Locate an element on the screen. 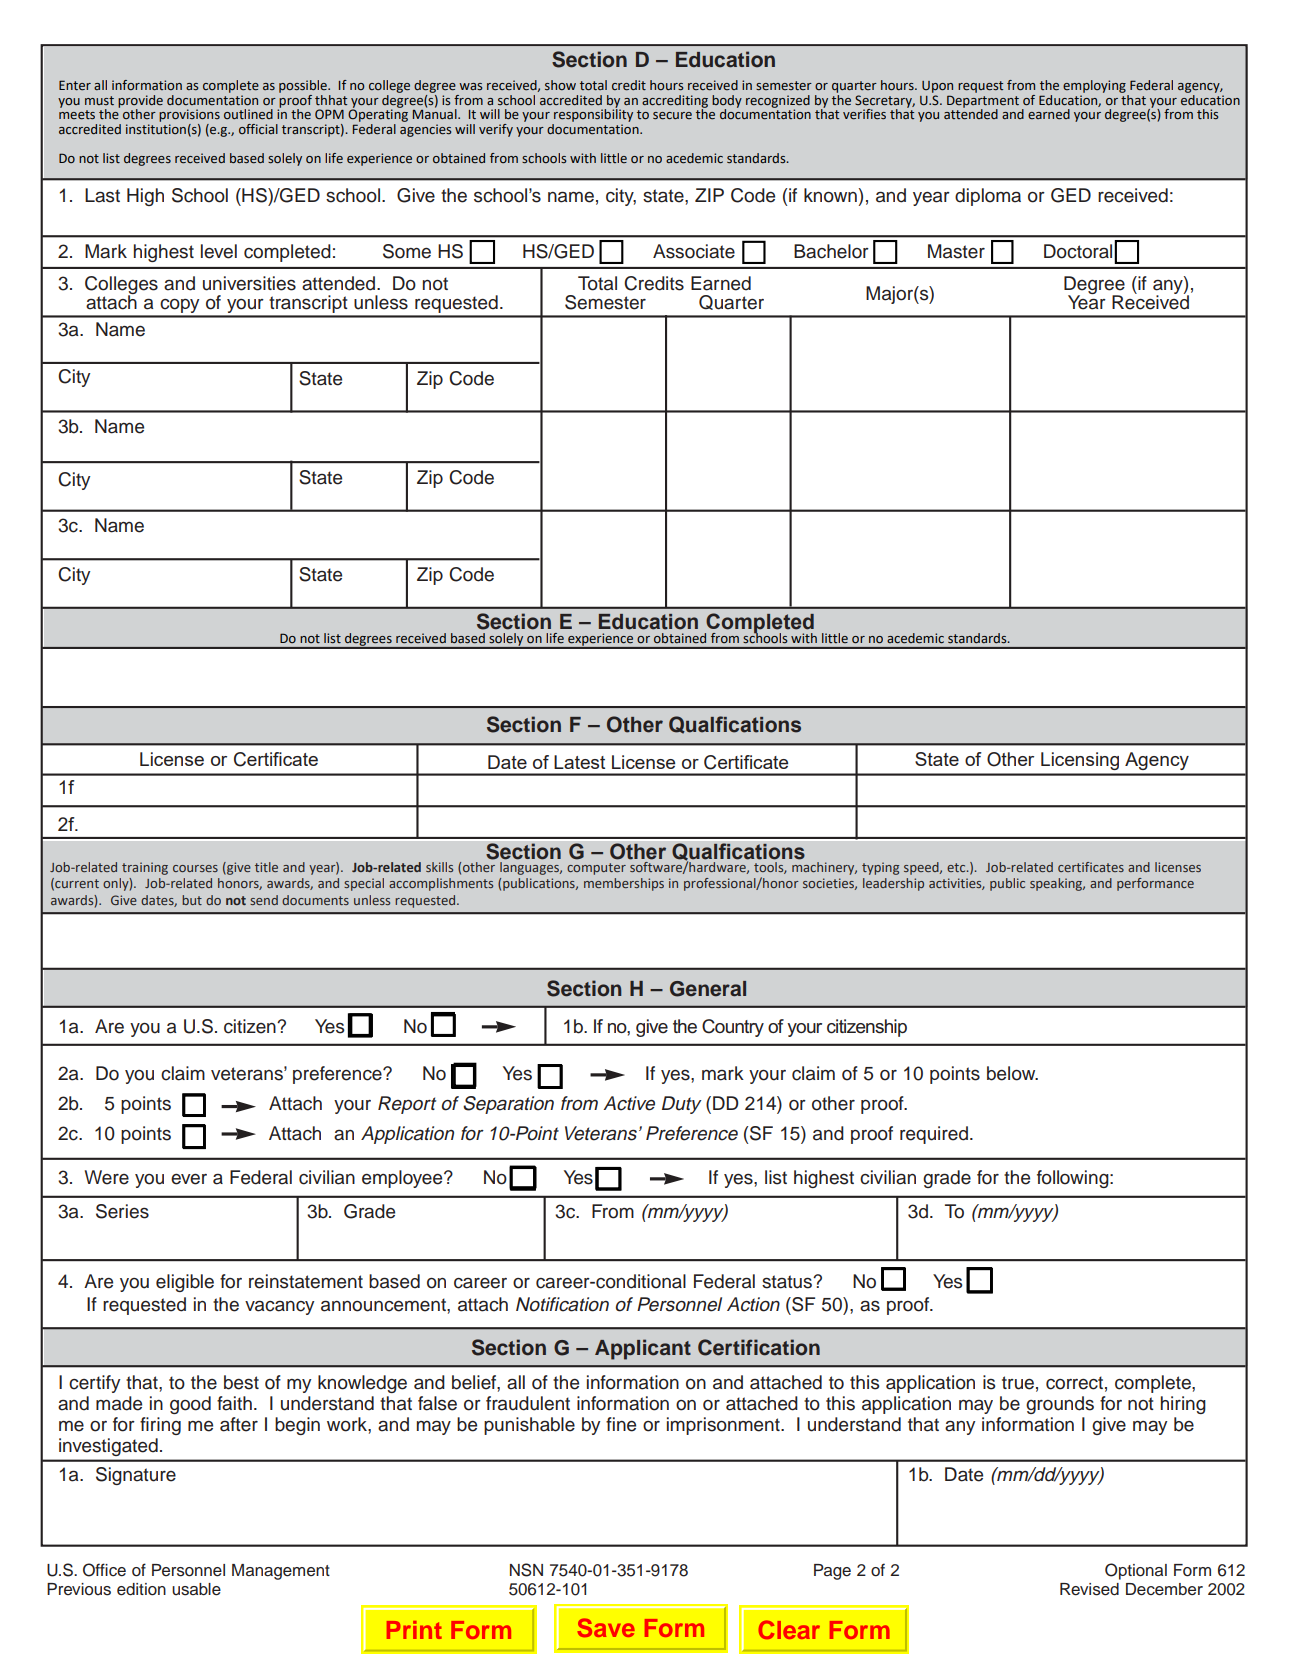  responsibility is located at coordinates (593, 114).
